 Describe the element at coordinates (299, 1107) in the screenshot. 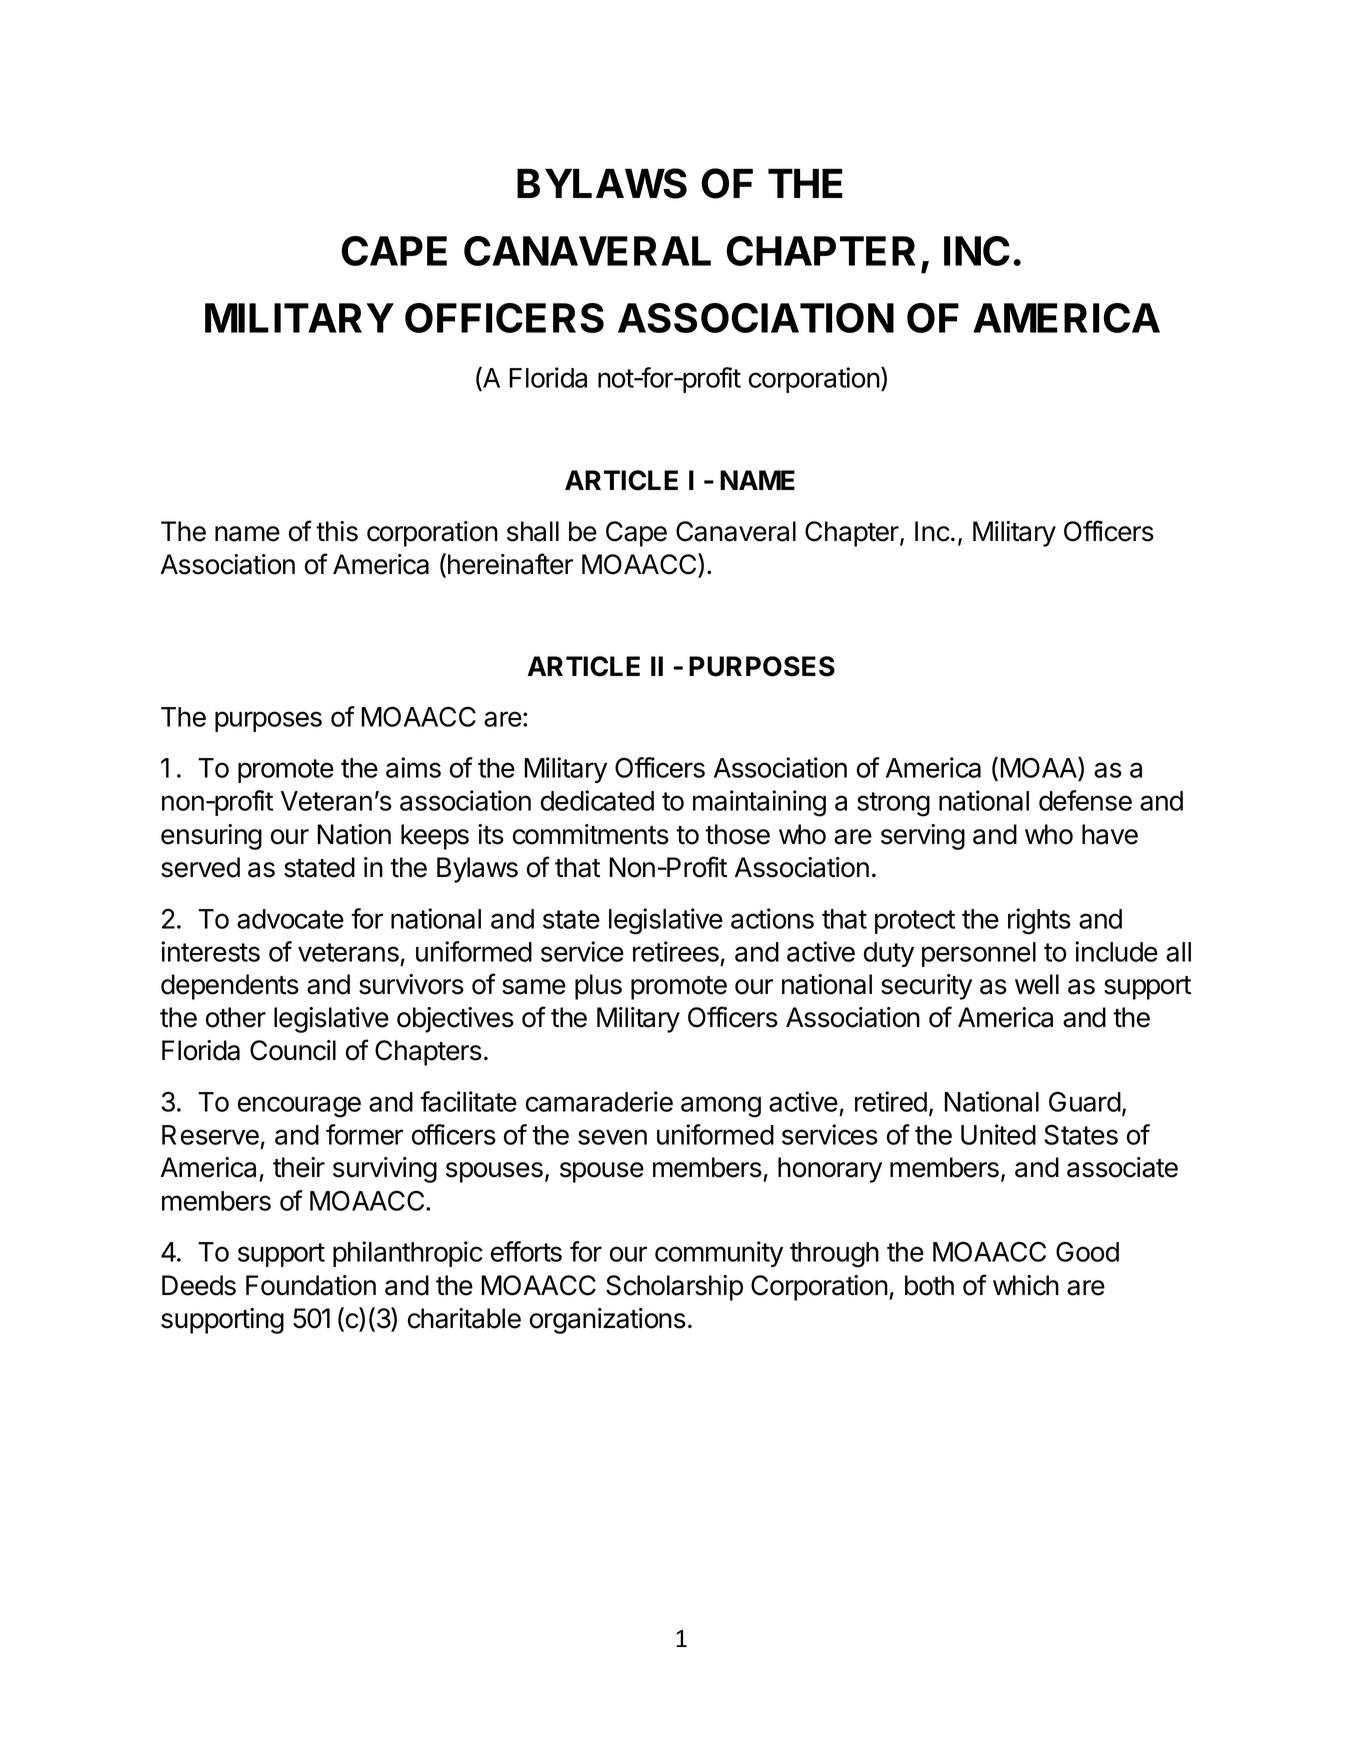

I see `encourage` at that location.
